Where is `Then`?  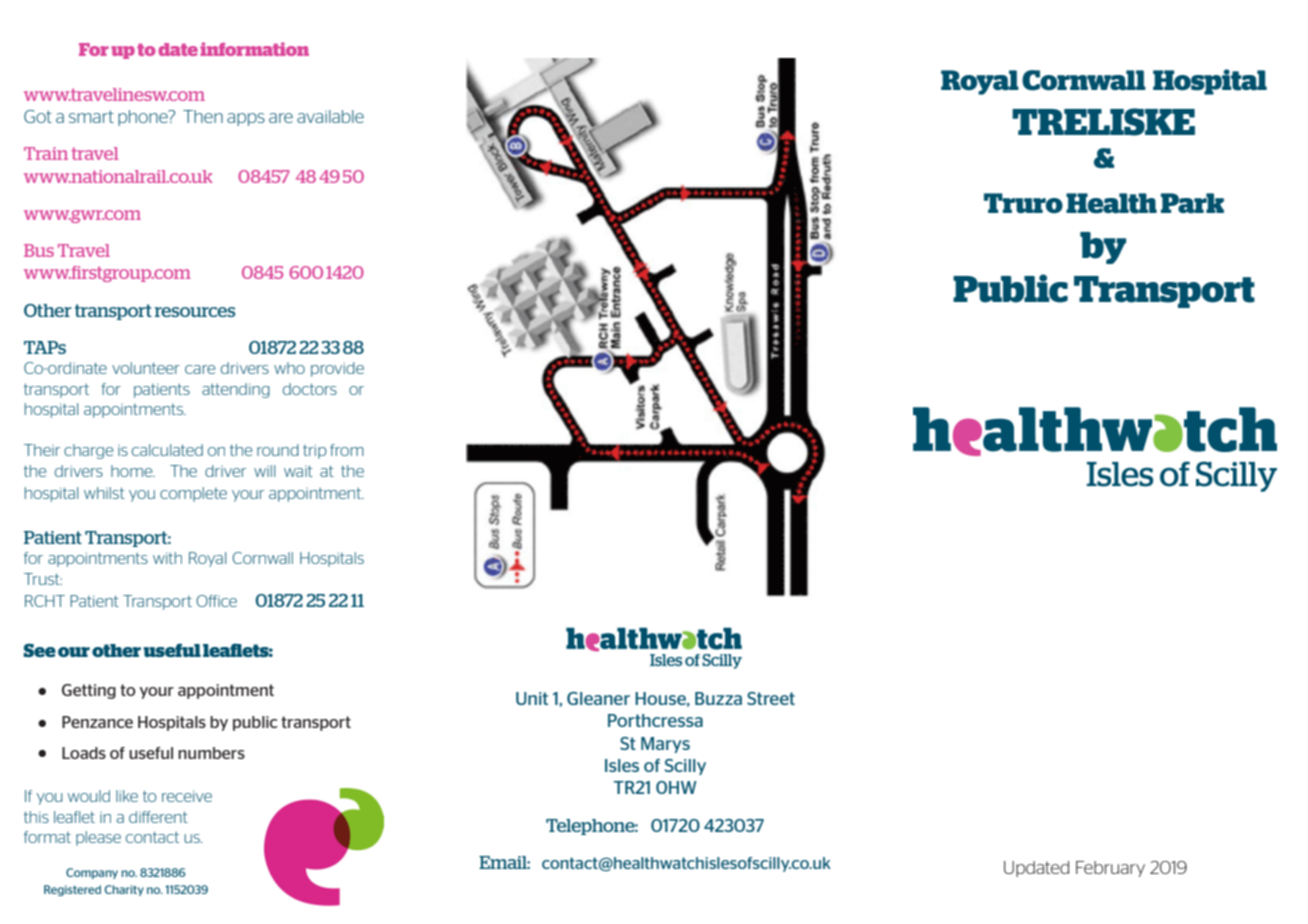 Then is located at coordinates (203, 116).
